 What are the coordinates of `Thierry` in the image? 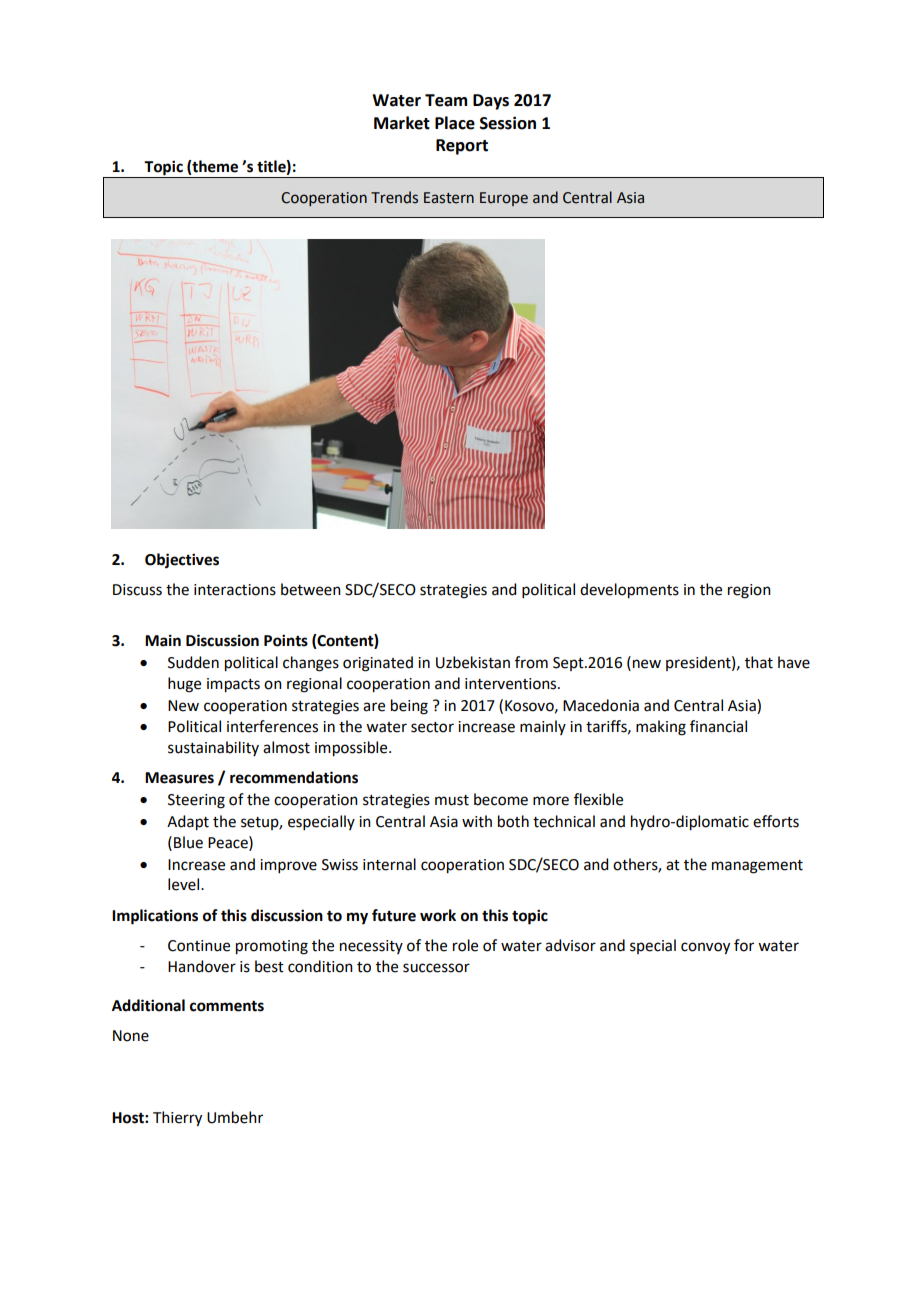 It's located at (177, 1119).
